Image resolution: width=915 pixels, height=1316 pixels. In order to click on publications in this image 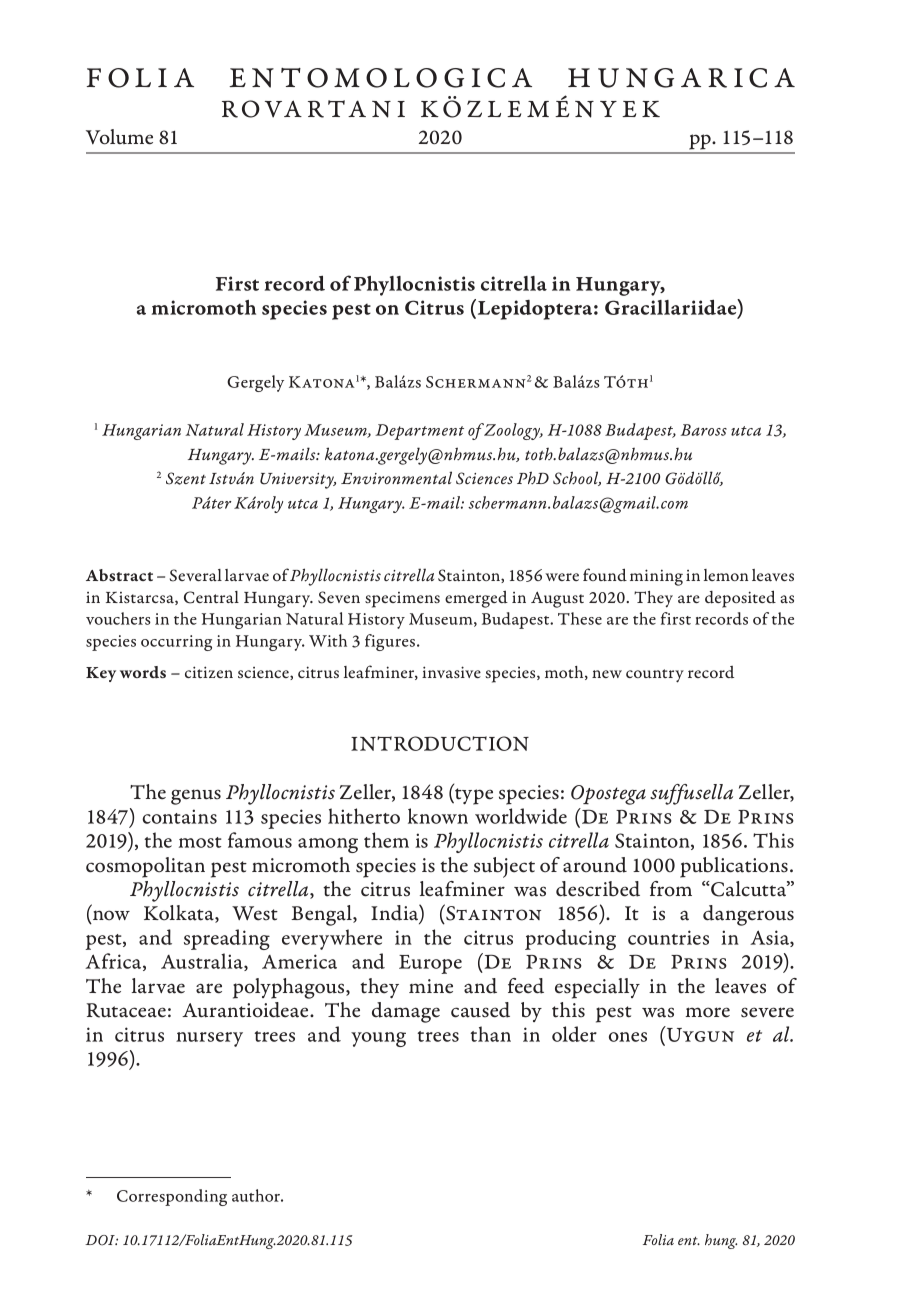, I will do `click(734, 867)`.
